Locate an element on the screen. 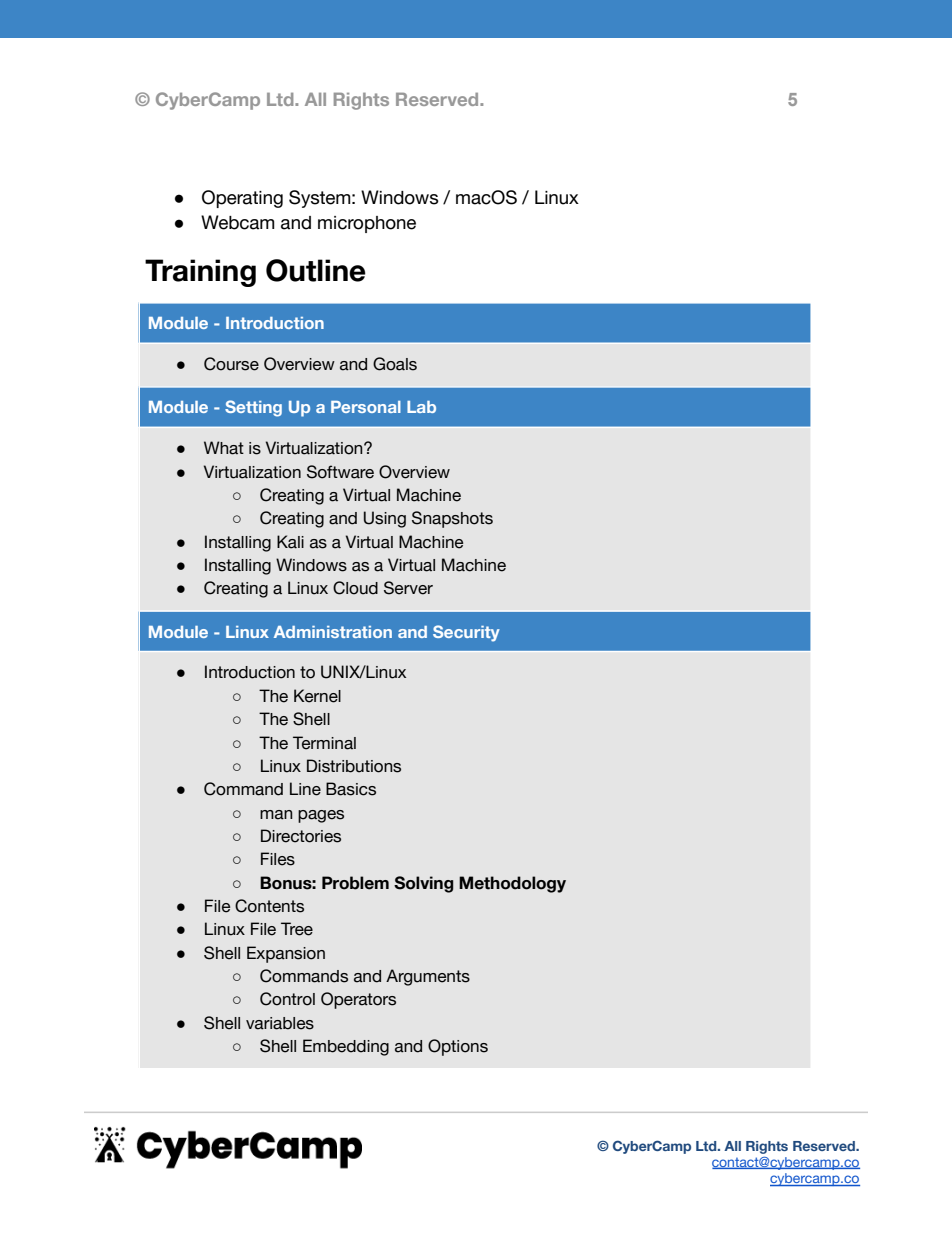  Basics is located at coordinates (351, 789).
